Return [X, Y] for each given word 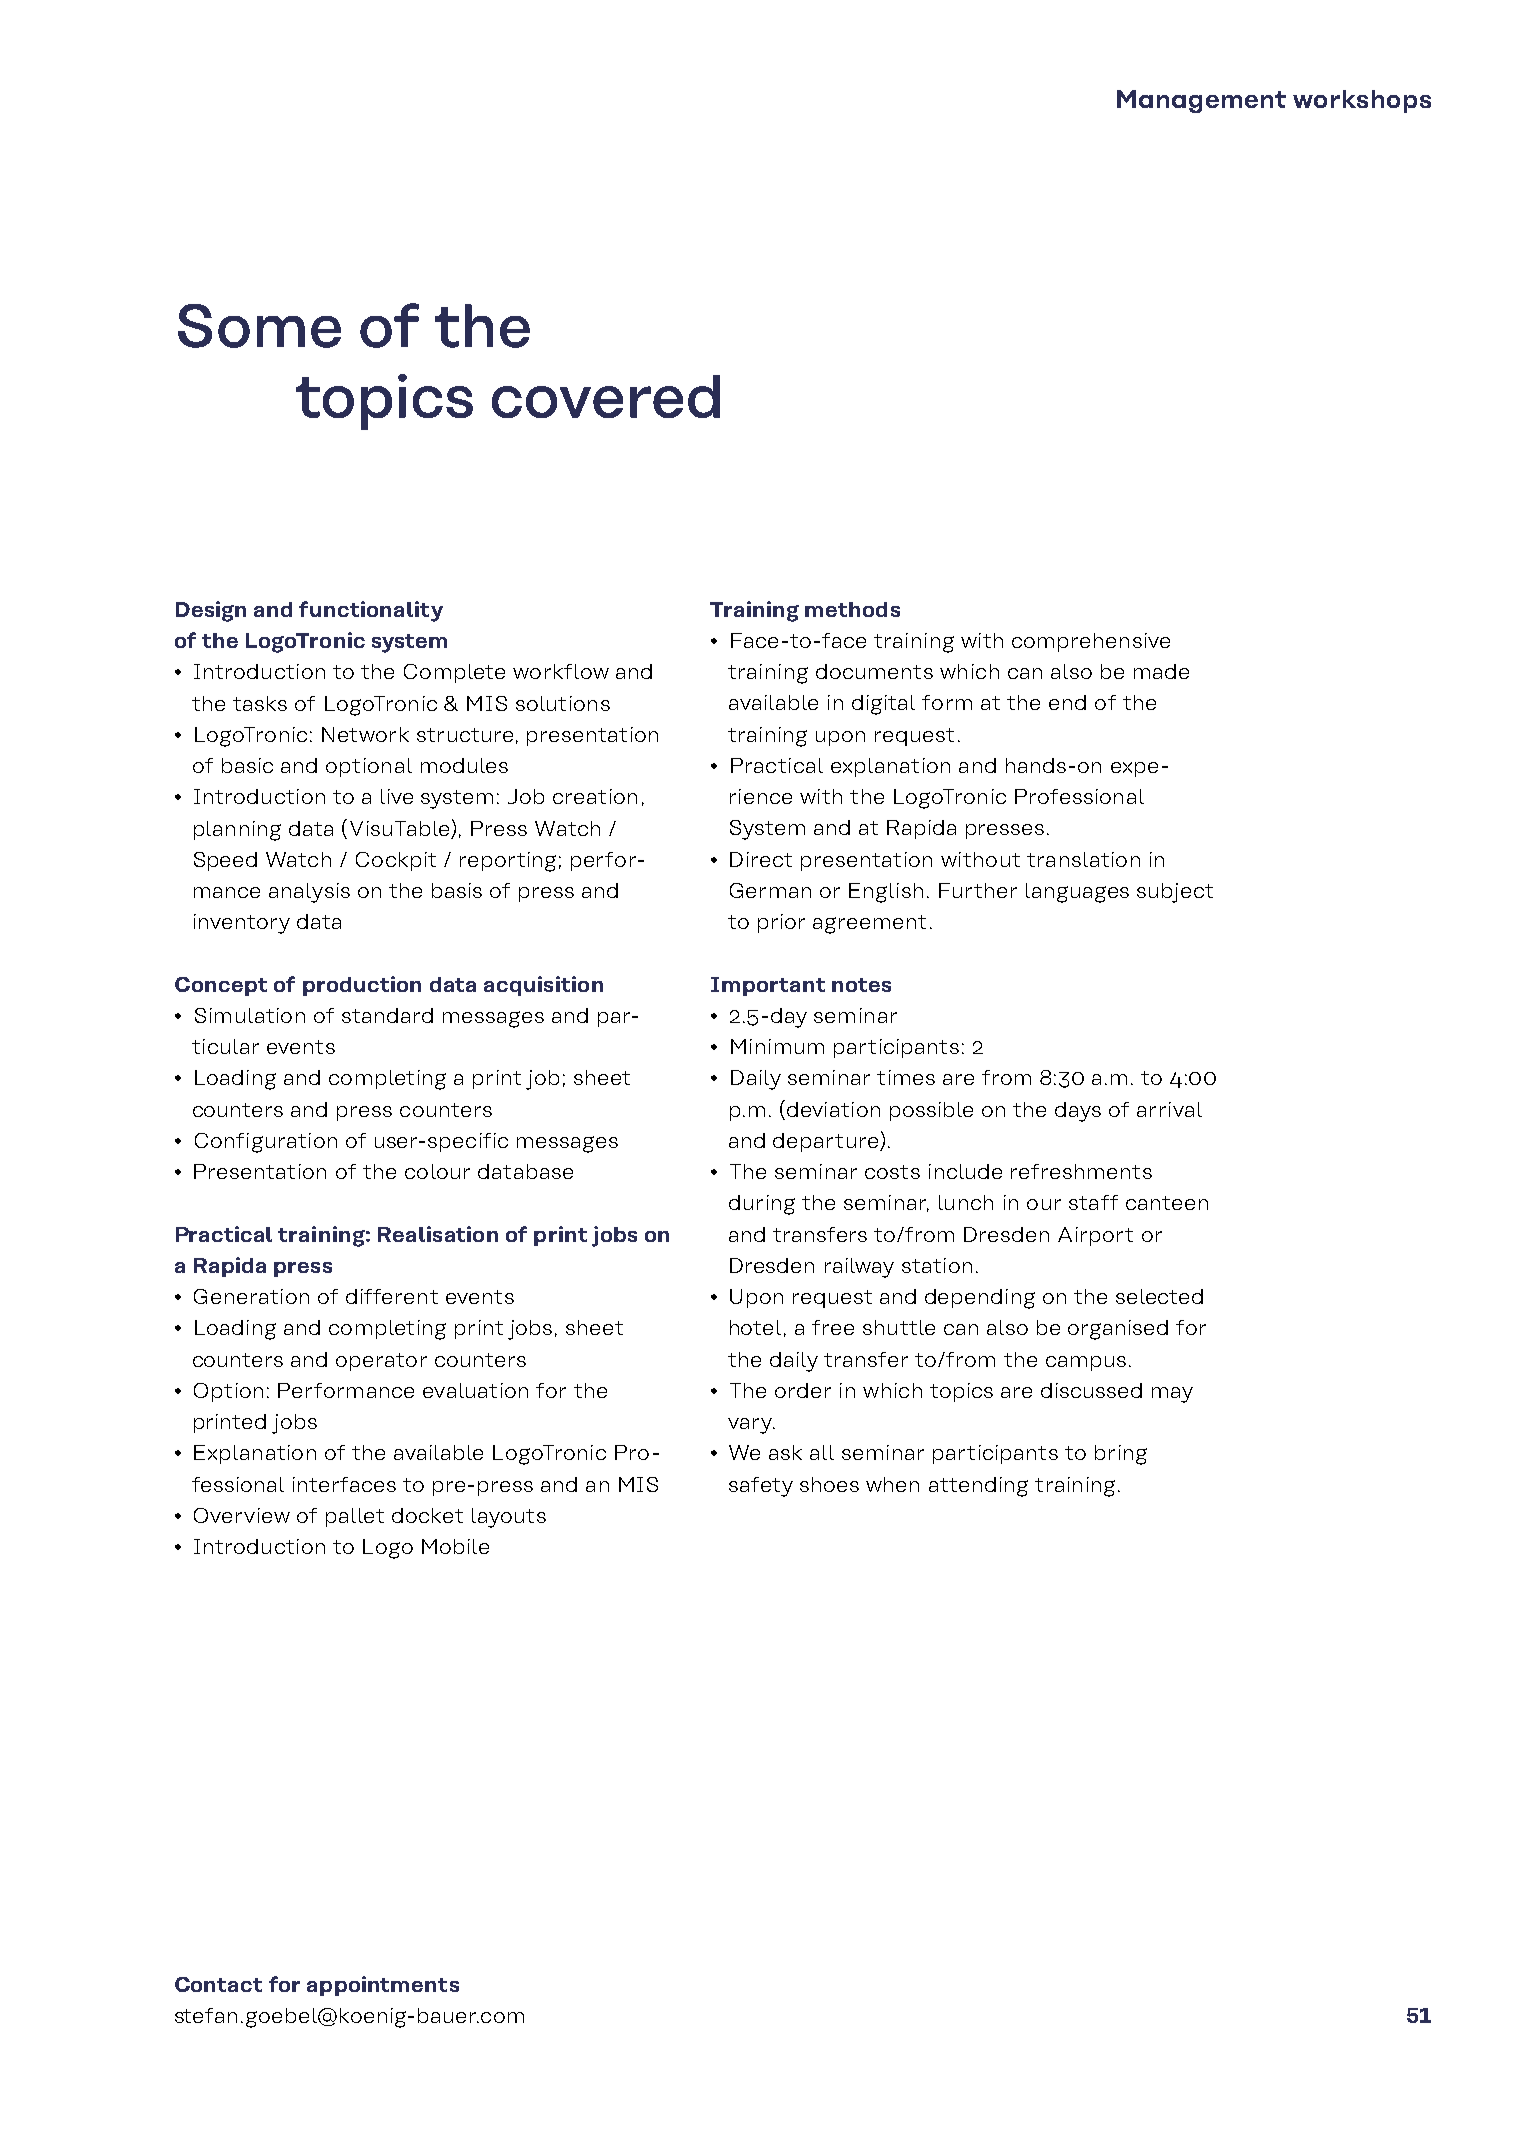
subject [1175, 893]
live [397, 796]
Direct [761, 859]
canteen [1167, 1203]
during [762, 1205]
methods [852, 609]
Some [259, 326]
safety [761, 1487]
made [1161, 671]
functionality [371, 611]
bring [1121, 1455]
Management [1201, 101]
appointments [383, 1986]
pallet [355, 1517]
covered [606, 396]
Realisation [438, 1234]
